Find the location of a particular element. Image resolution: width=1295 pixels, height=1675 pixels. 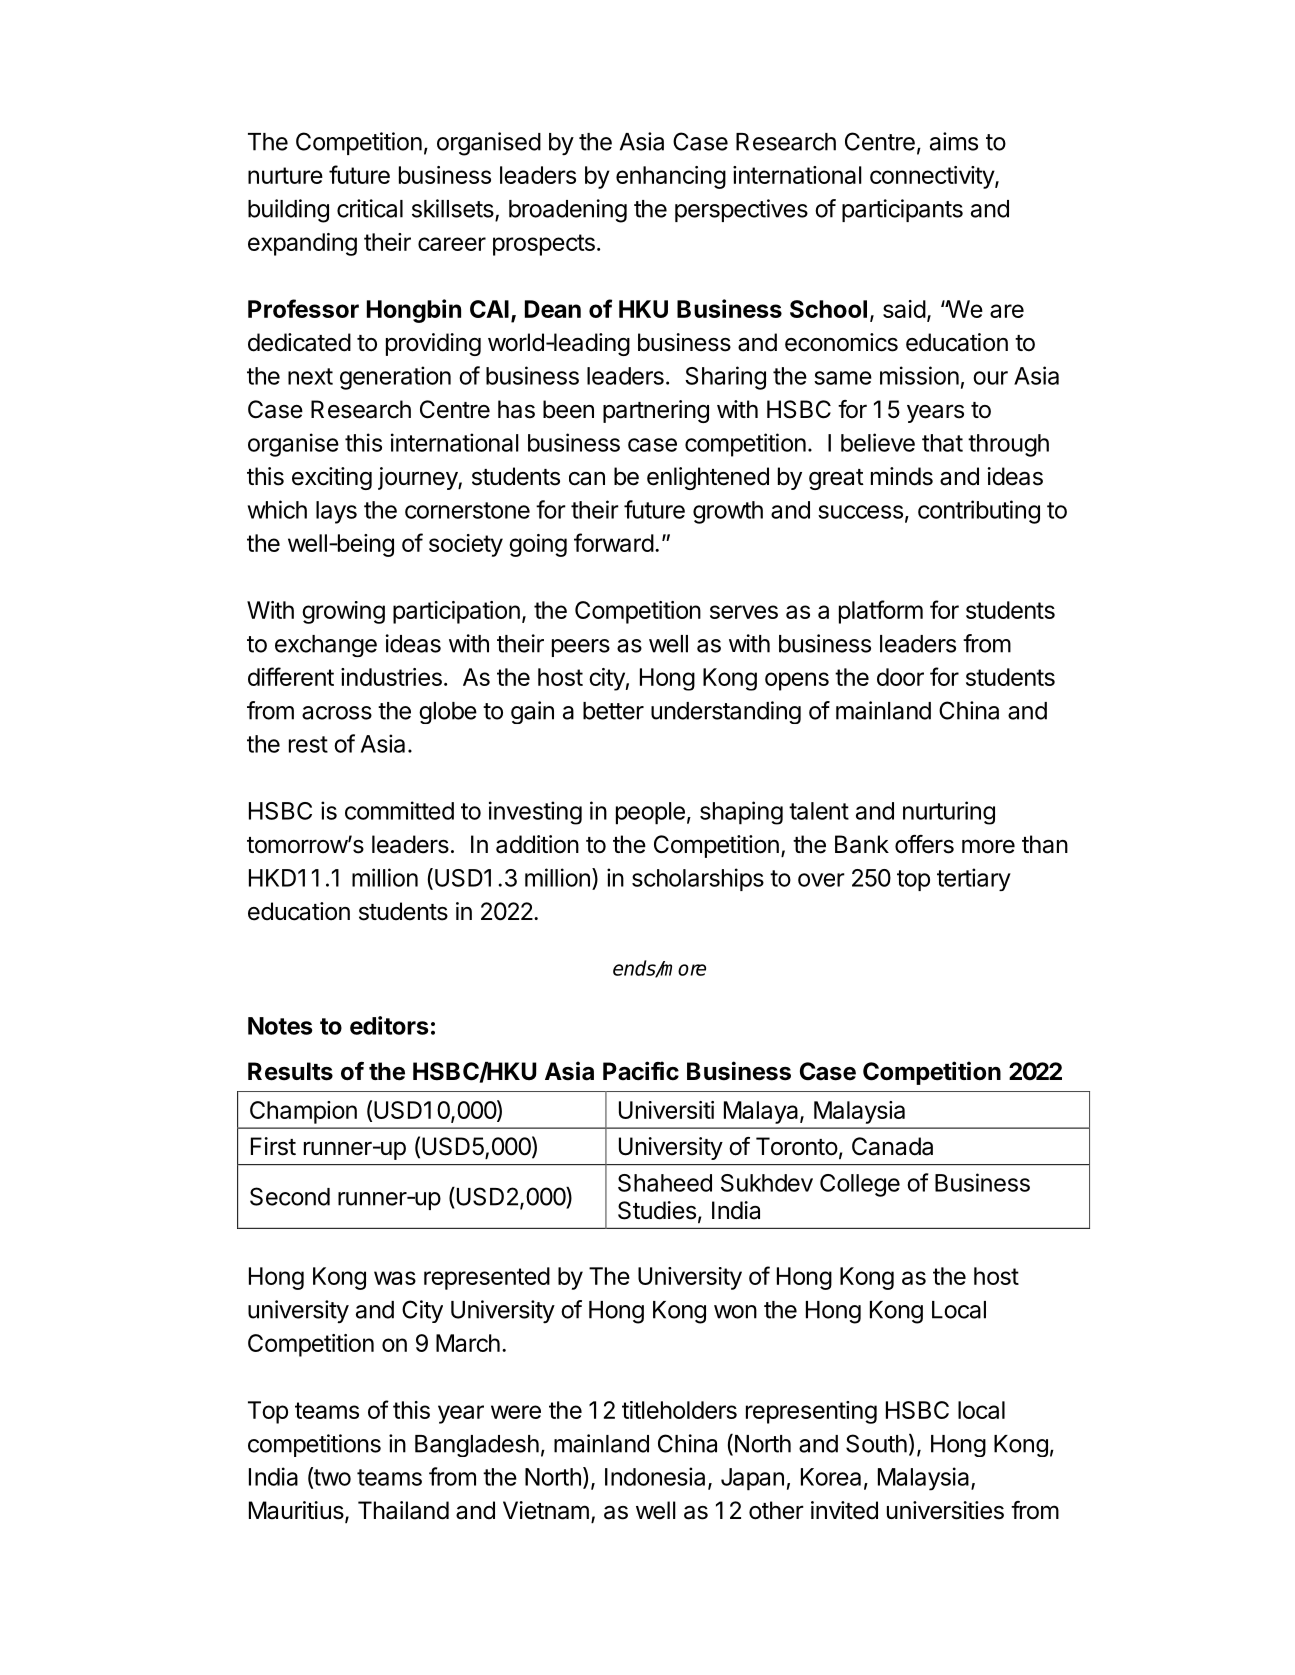

platform is located at coordinates (881, 612).
